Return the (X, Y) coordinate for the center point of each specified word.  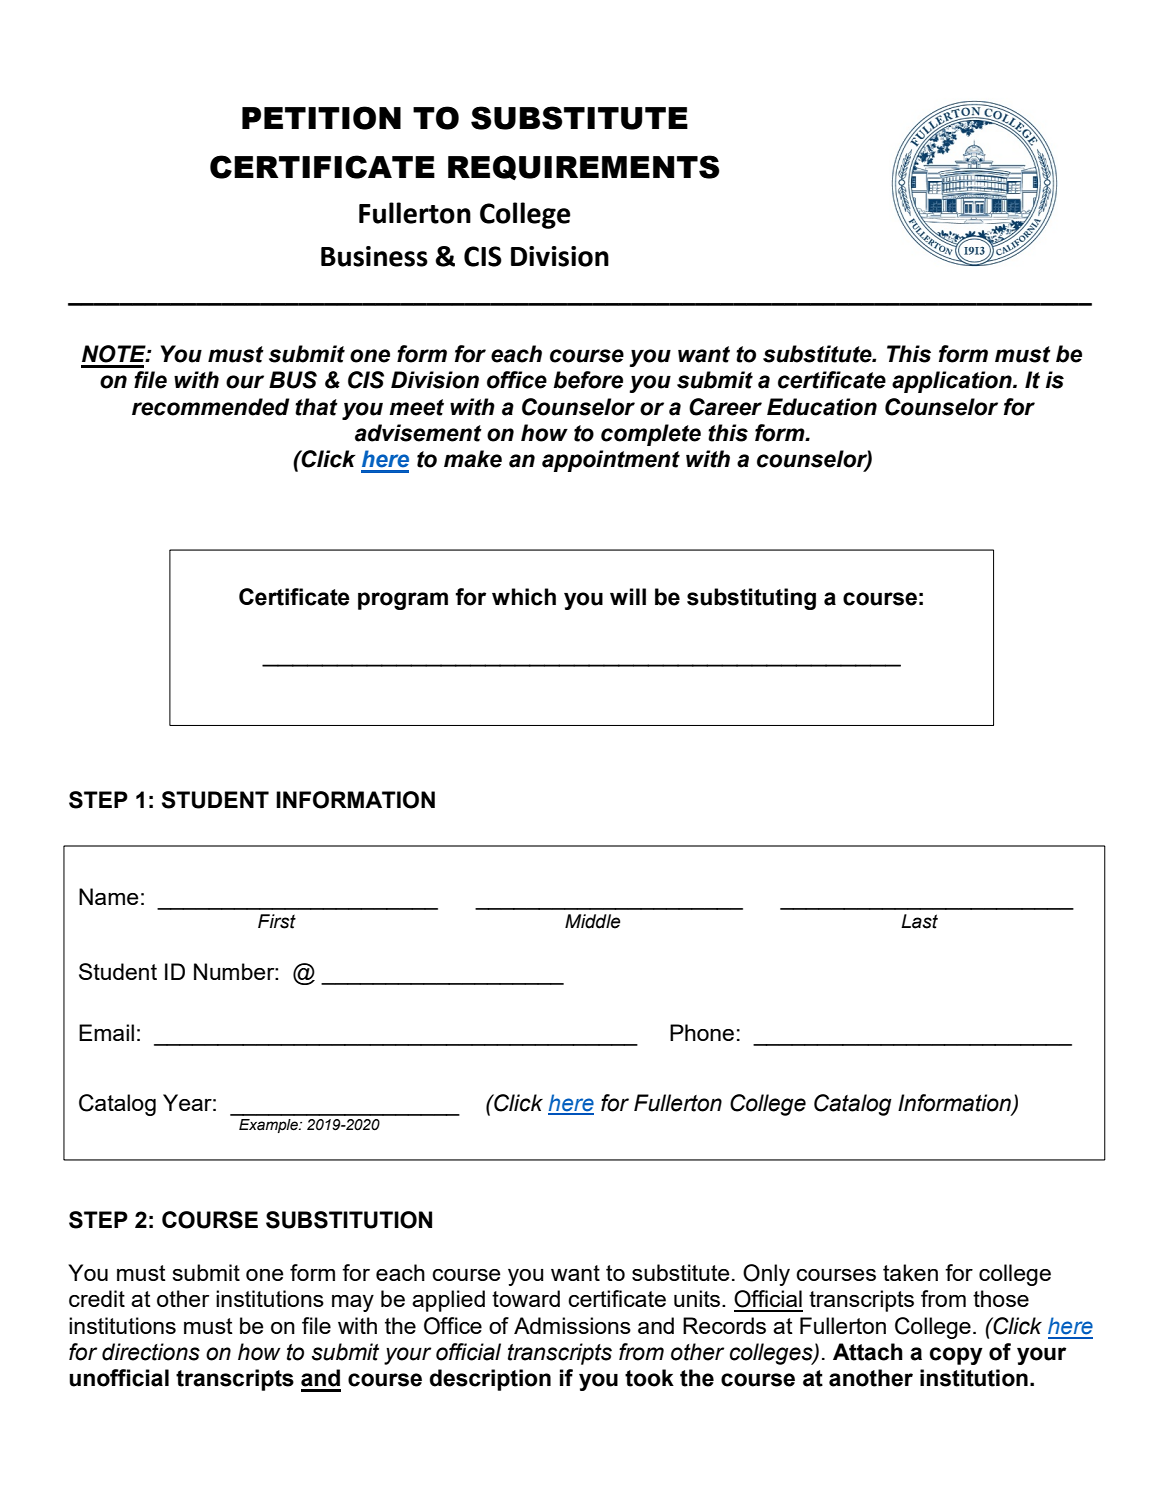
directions (151, 1352)
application (953, 382)
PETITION (321, 118)
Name (109, 896)
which (524, 597)
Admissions (572, 1325)
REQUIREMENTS (584, 167)
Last (919, 921)
